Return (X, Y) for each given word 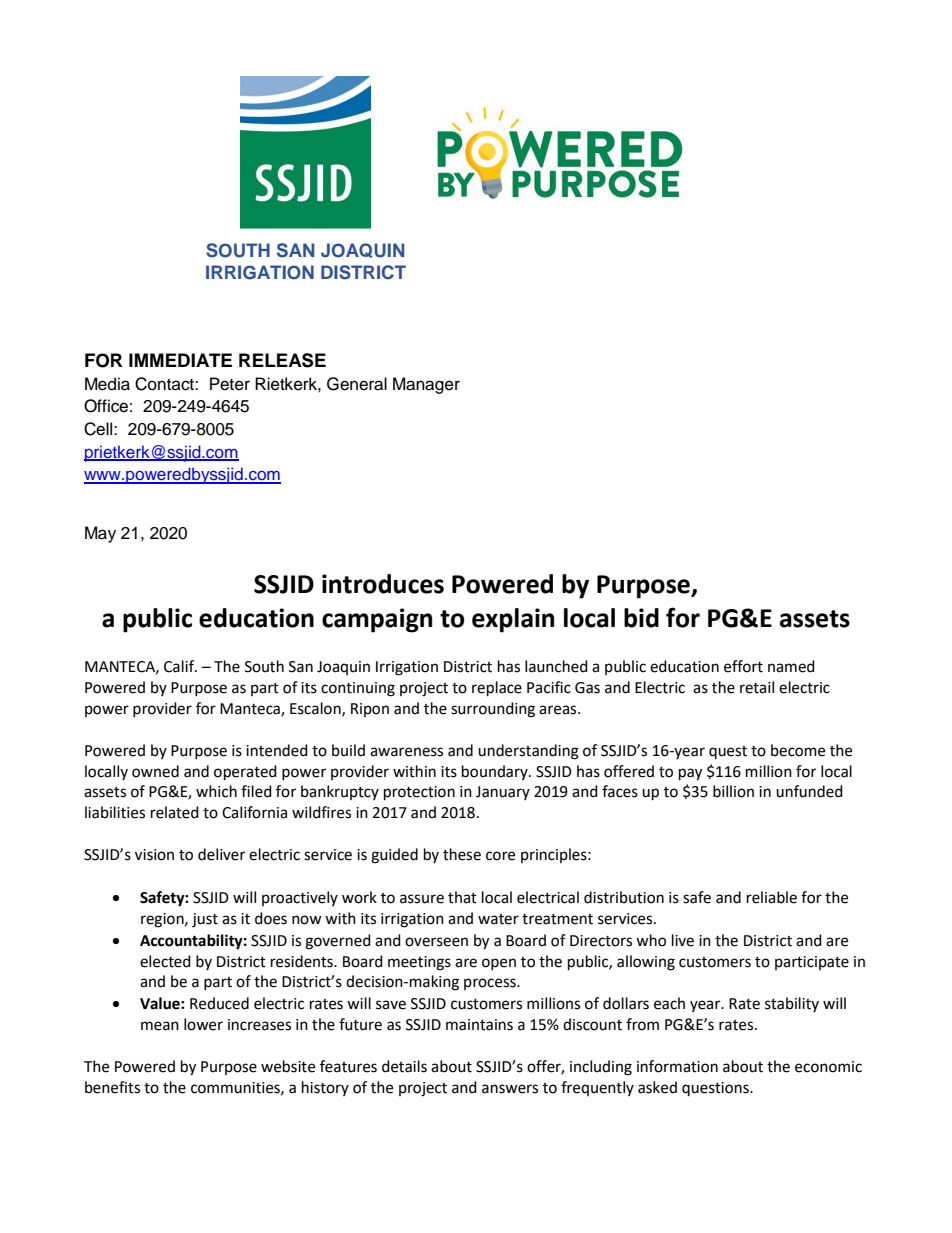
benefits (112, 1087)
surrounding (493, 710)
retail (757, 687)
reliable (772, 897)
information (677, 1066)
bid (641, 618)
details (404, 1066)
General (357, 384)
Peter (230, 384)
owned (155, 771)
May (100, 534)
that (462, 897)
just (205, 920)
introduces (383, 584)
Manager (426, 385)
